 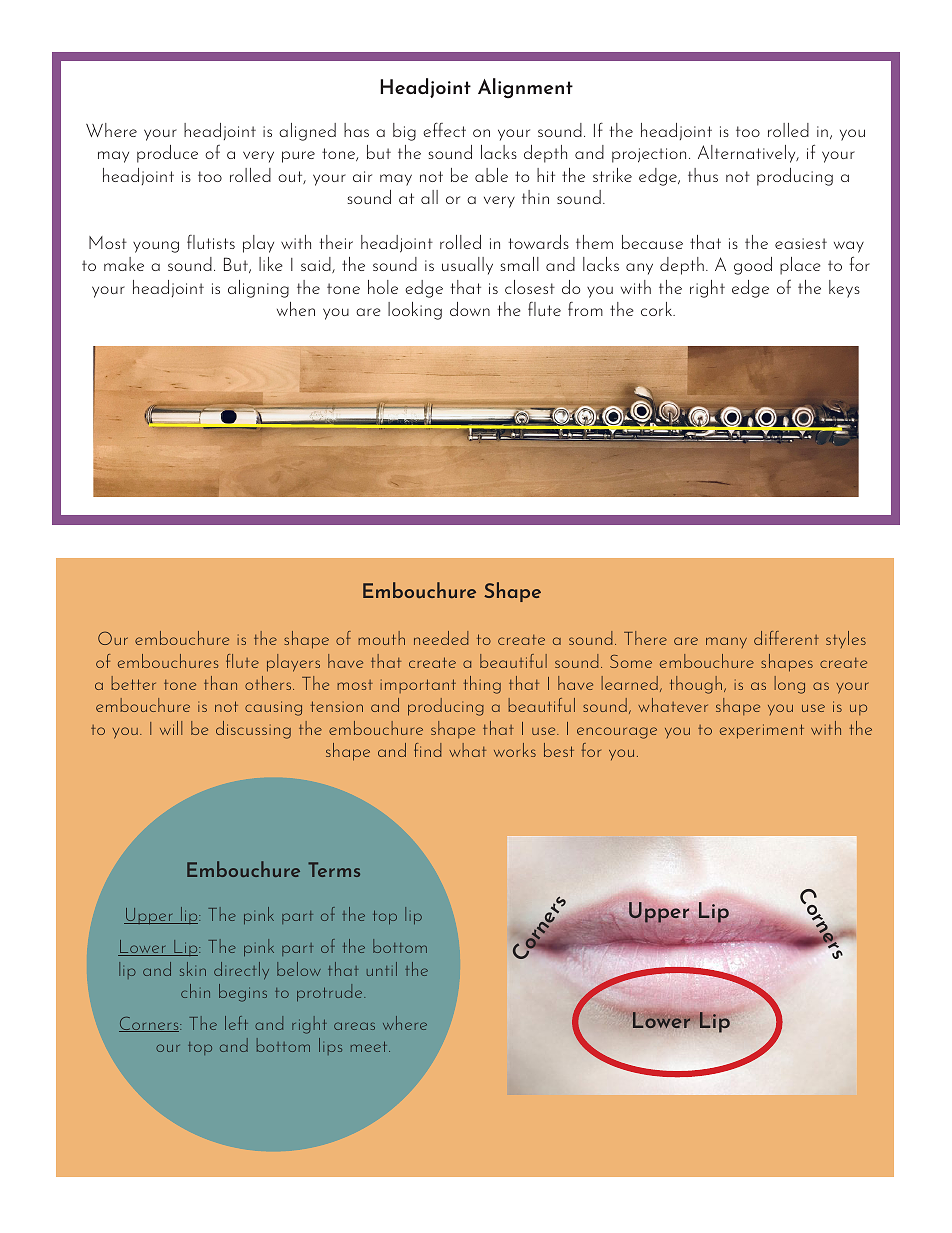 I want to click on meet, so click(x=370, y=1046).
